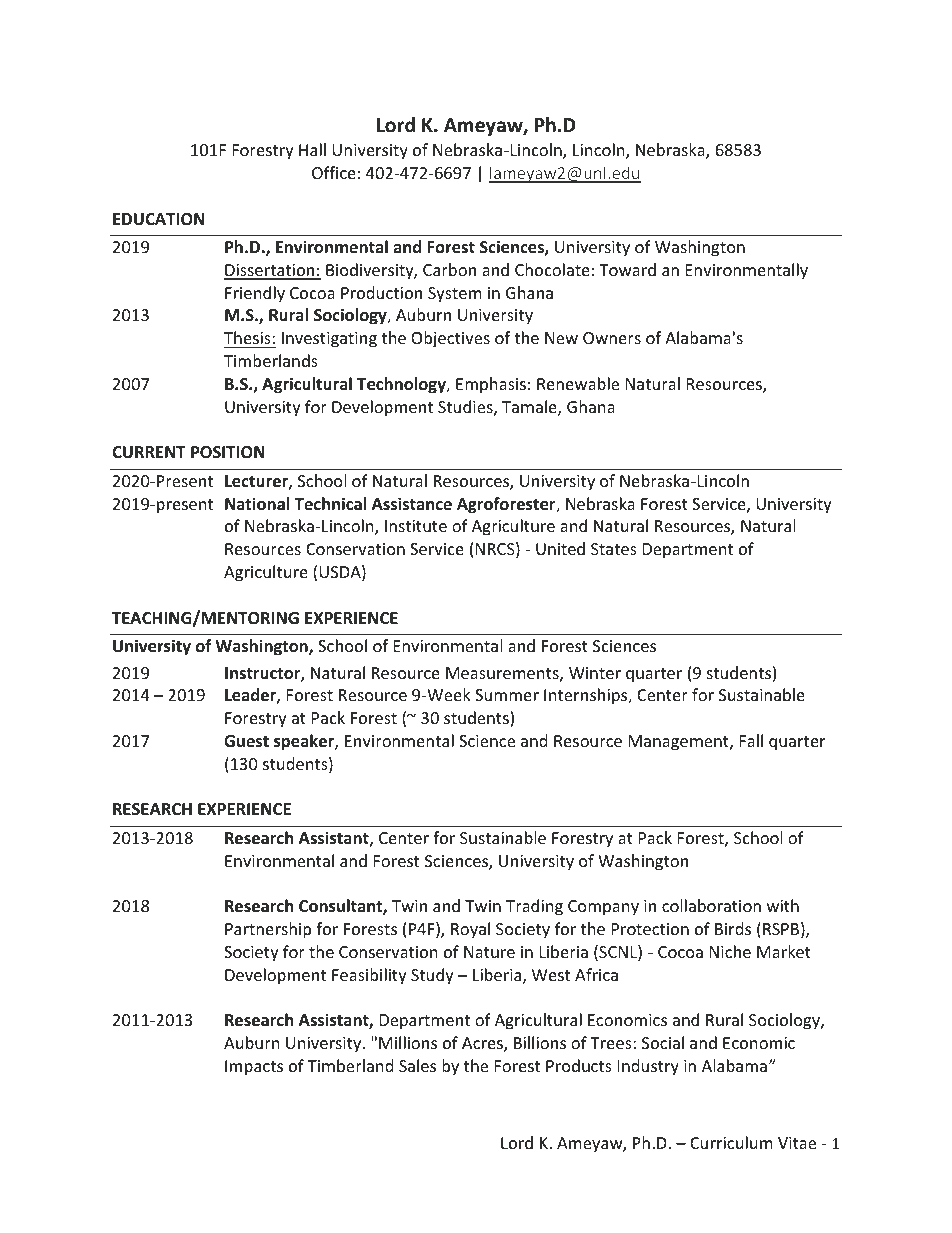 Image resolution: width=952 pixels, height=1233 pixels. I want to click on EDUCATION, so click(158, 219).
